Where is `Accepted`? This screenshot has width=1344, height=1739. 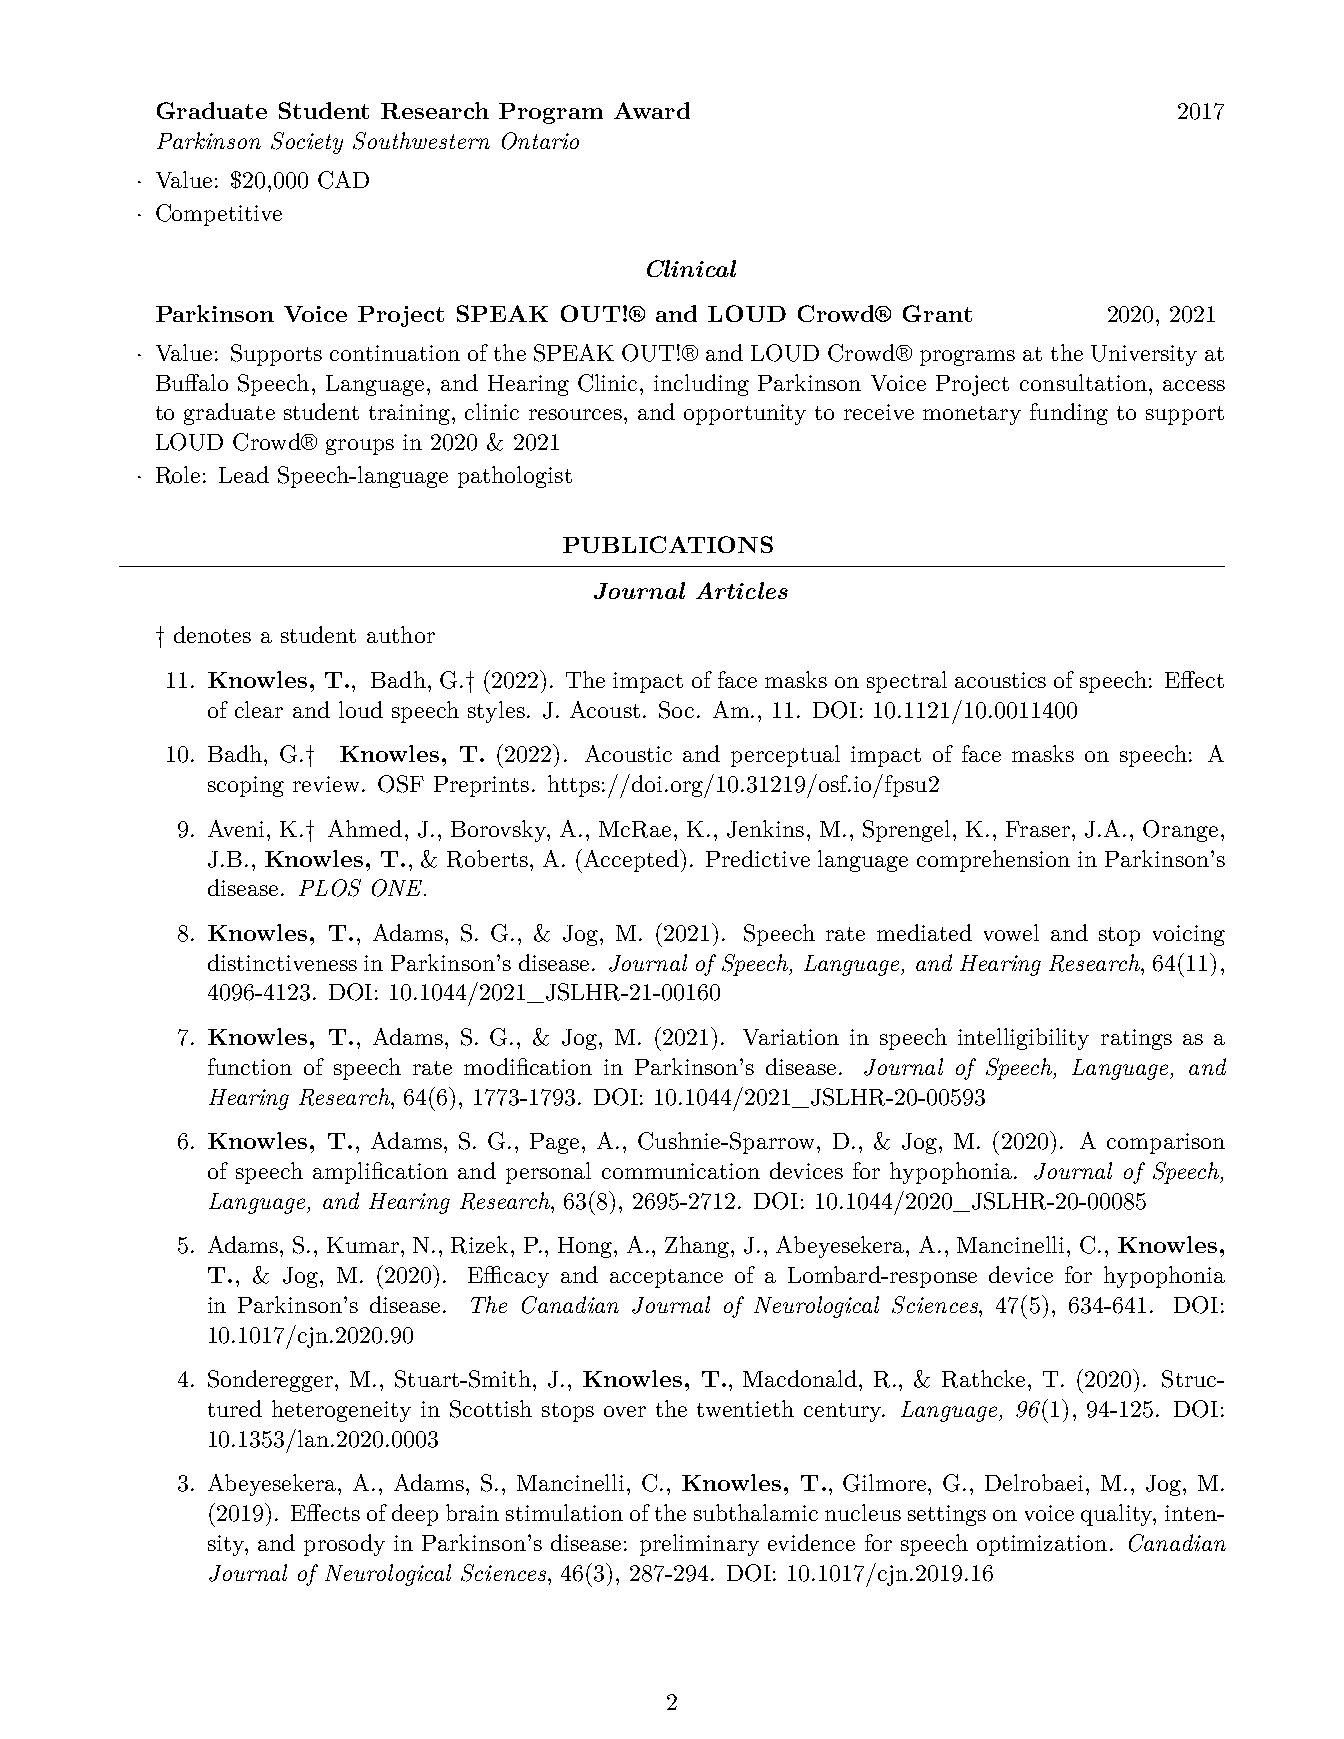
Accepted is located at coordinates (632, 860).
